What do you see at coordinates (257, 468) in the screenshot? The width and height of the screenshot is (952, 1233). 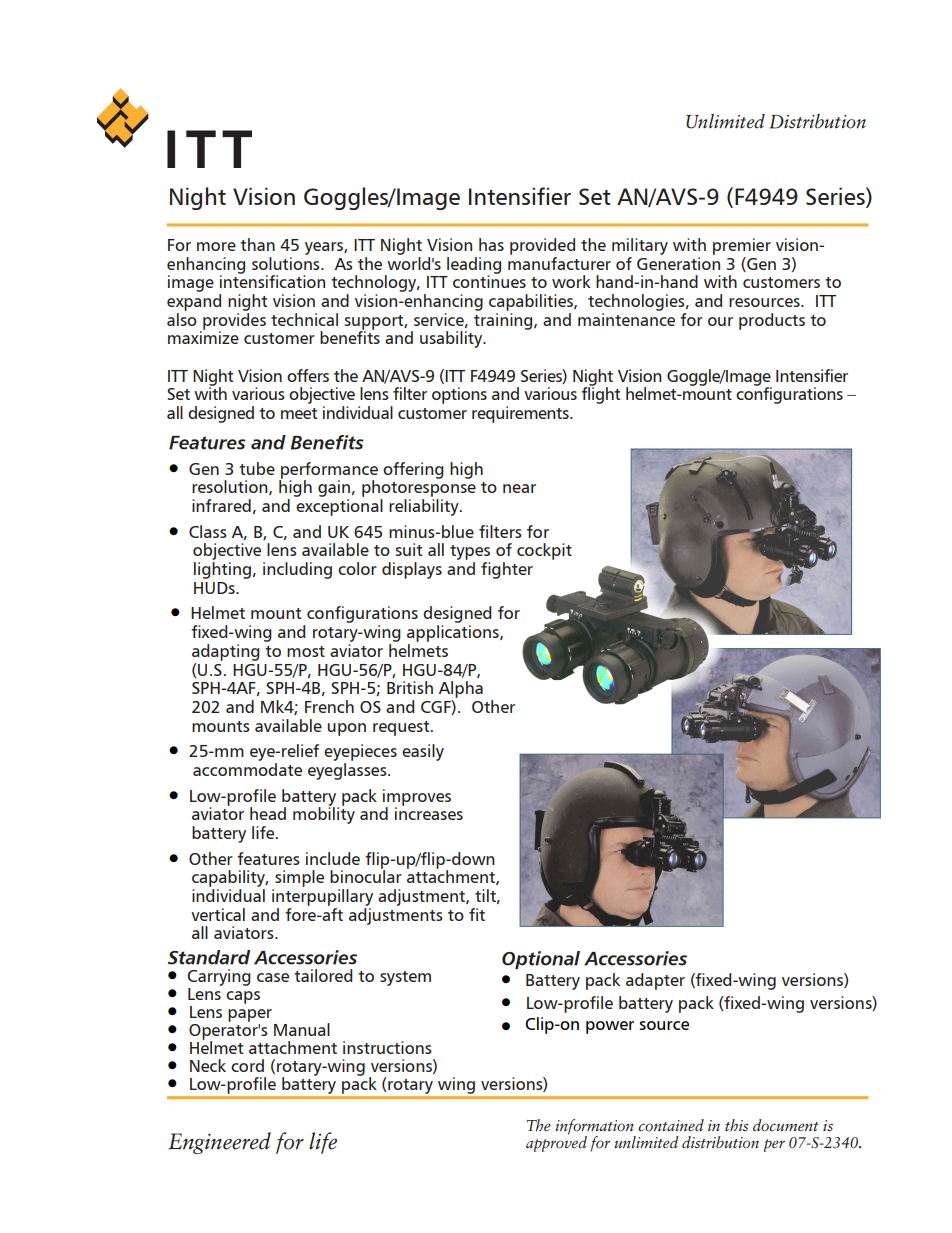 I see `tube` at bounding box center [257, 468].
